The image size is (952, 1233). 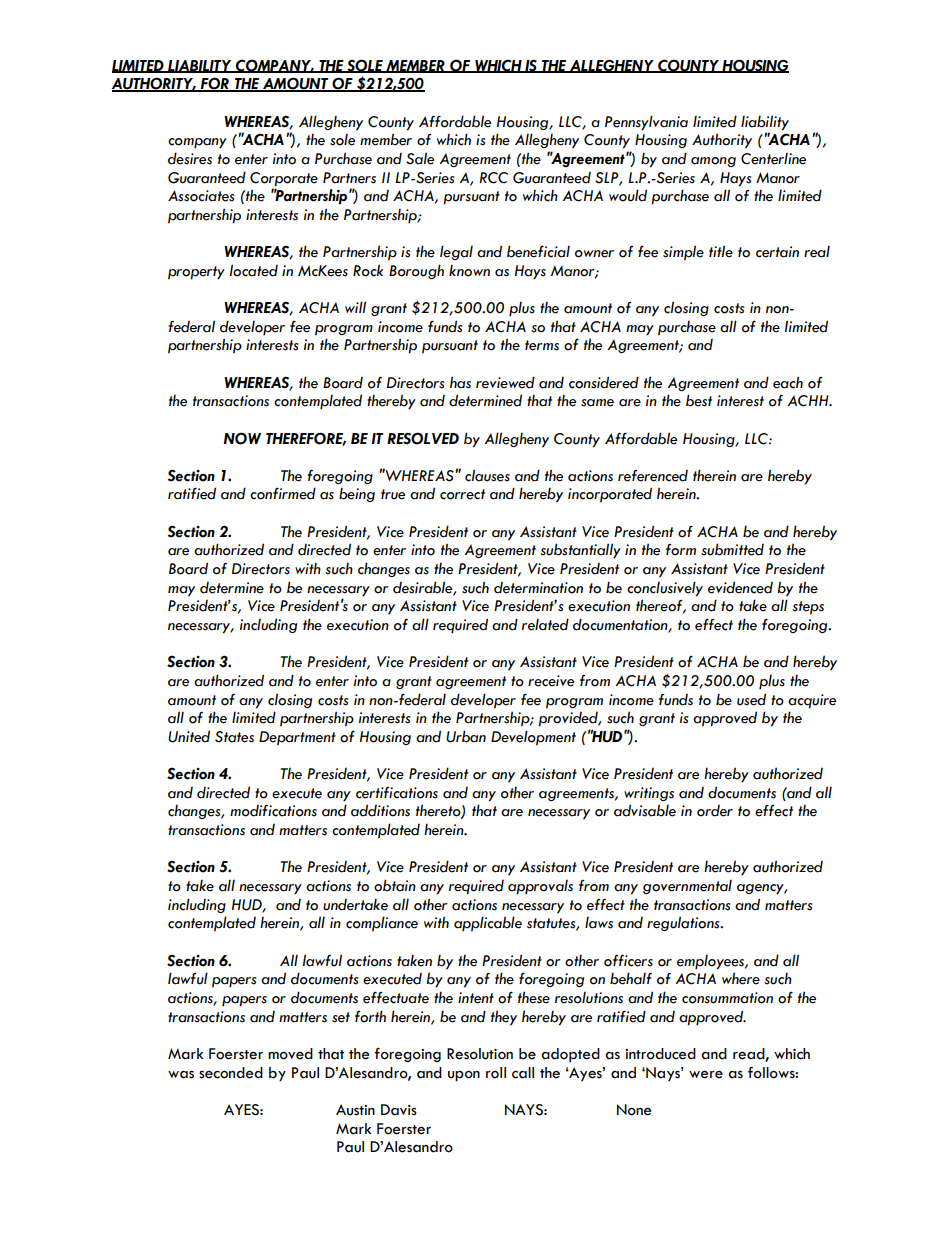 I want to click on order, so click(x=715, y=811).
